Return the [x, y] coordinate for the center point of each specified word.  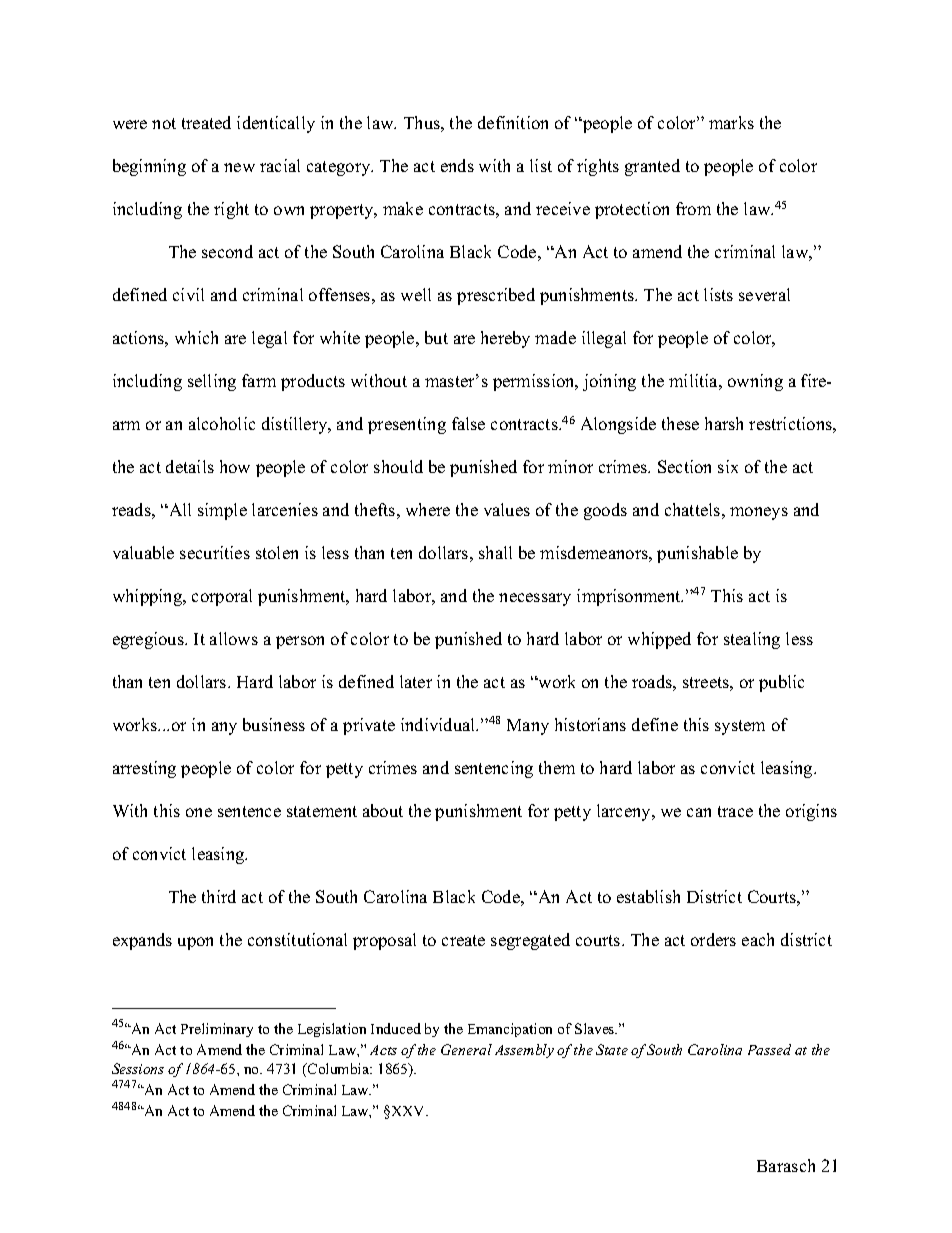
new [239, 167]
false [468, 423]
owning [755, 382]
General [466, 1049]
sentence [249, 811]
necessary [535, 599]
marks [731, 122]
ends [457, 165]
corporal [222, 597]
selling [212, 382]
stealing [752, 640]
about [383, 810]
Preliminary [217, 1030]
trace [735, 811]
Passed [769, 1049]
